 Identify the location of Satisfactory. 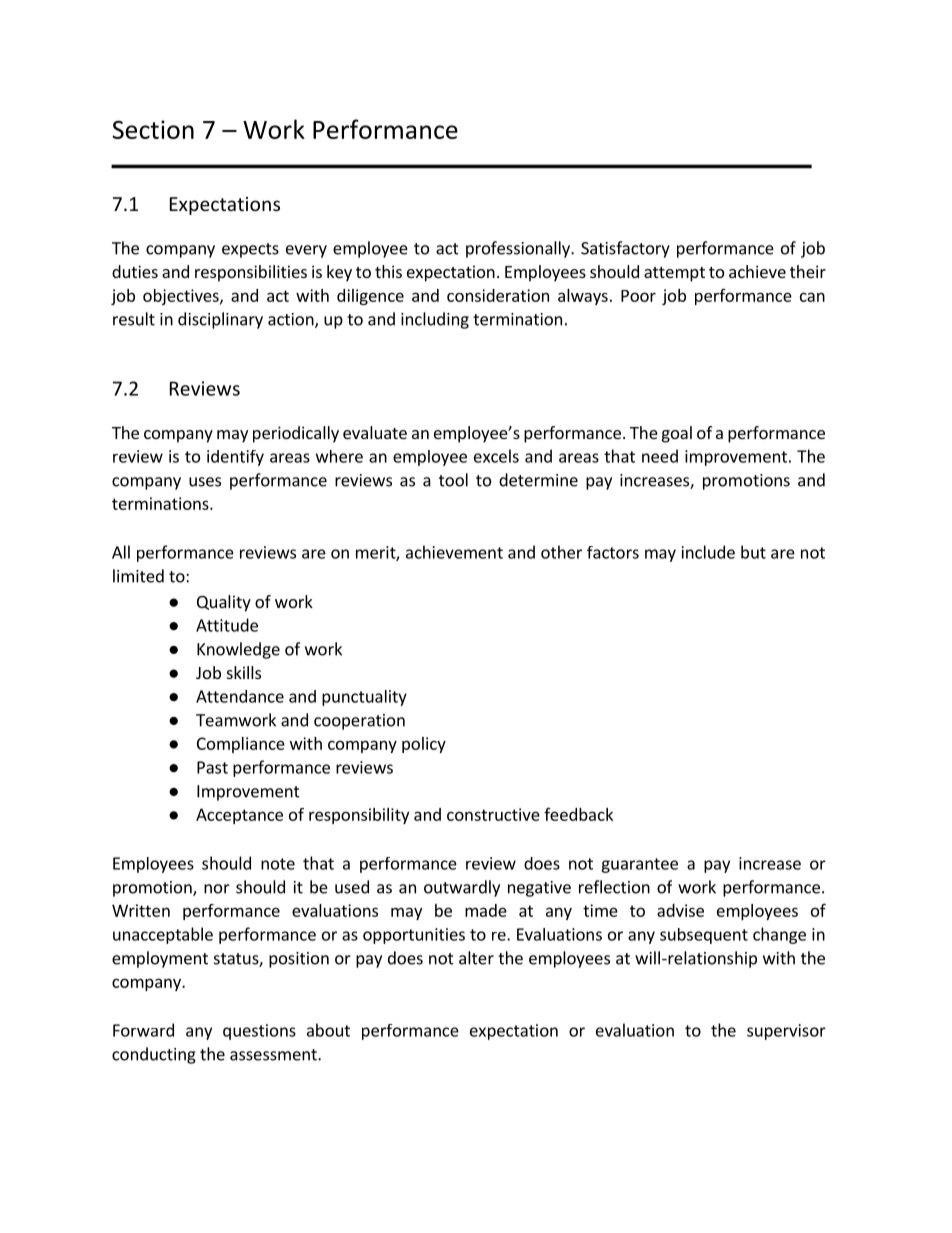
(625, 249).
